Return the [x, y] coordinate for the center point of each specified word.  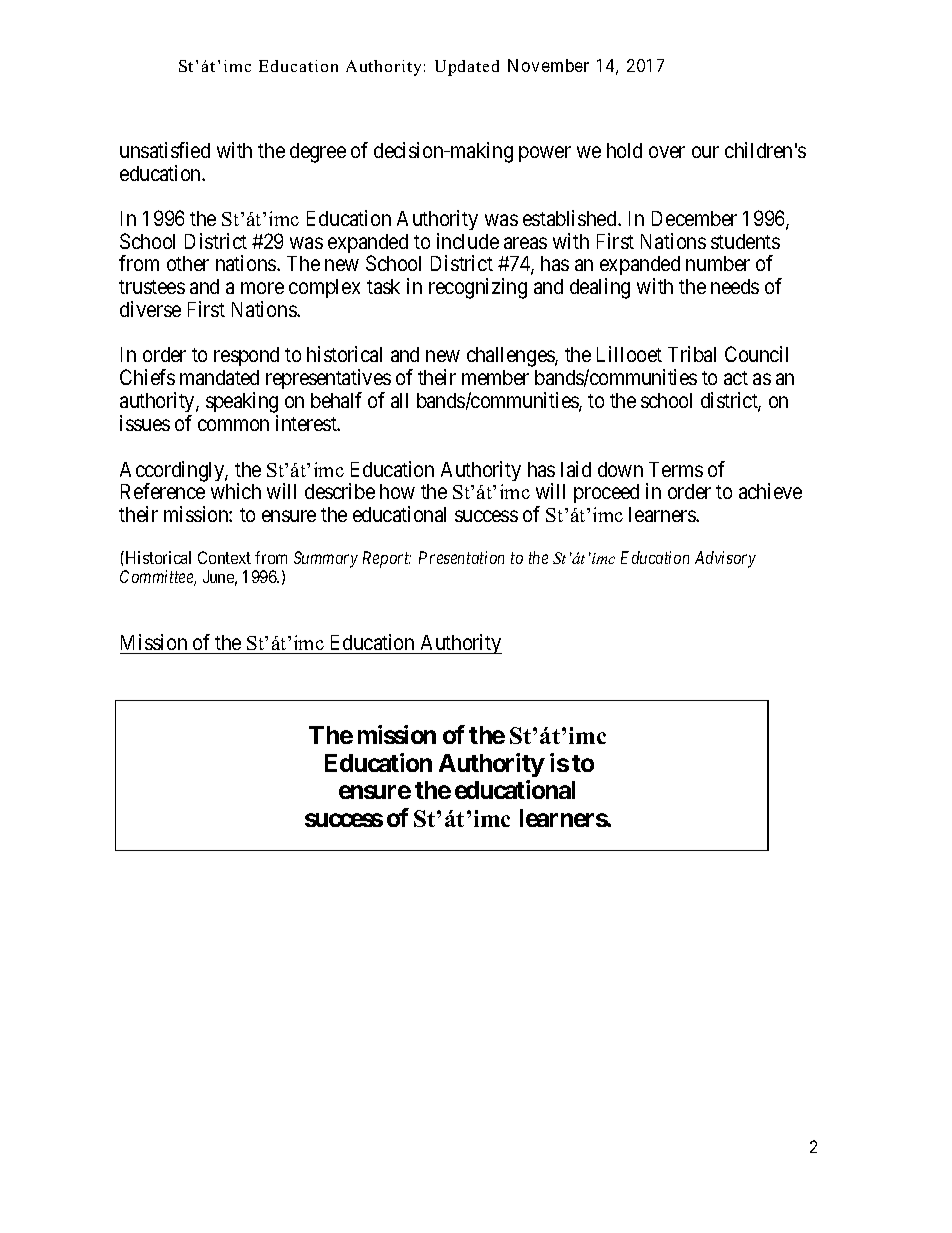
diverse [150, 309]
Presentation [461, 557]
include [468, 241]
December [694, 218]
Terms [676, 469]
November [548, 65]
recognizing [478, 288]
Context [224, 557]
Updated [467, 68]
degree [318, 153]
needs [735, 286]
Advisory [725, 559]
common [233, 425]
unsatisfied [165, 150]
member [495, 377]
